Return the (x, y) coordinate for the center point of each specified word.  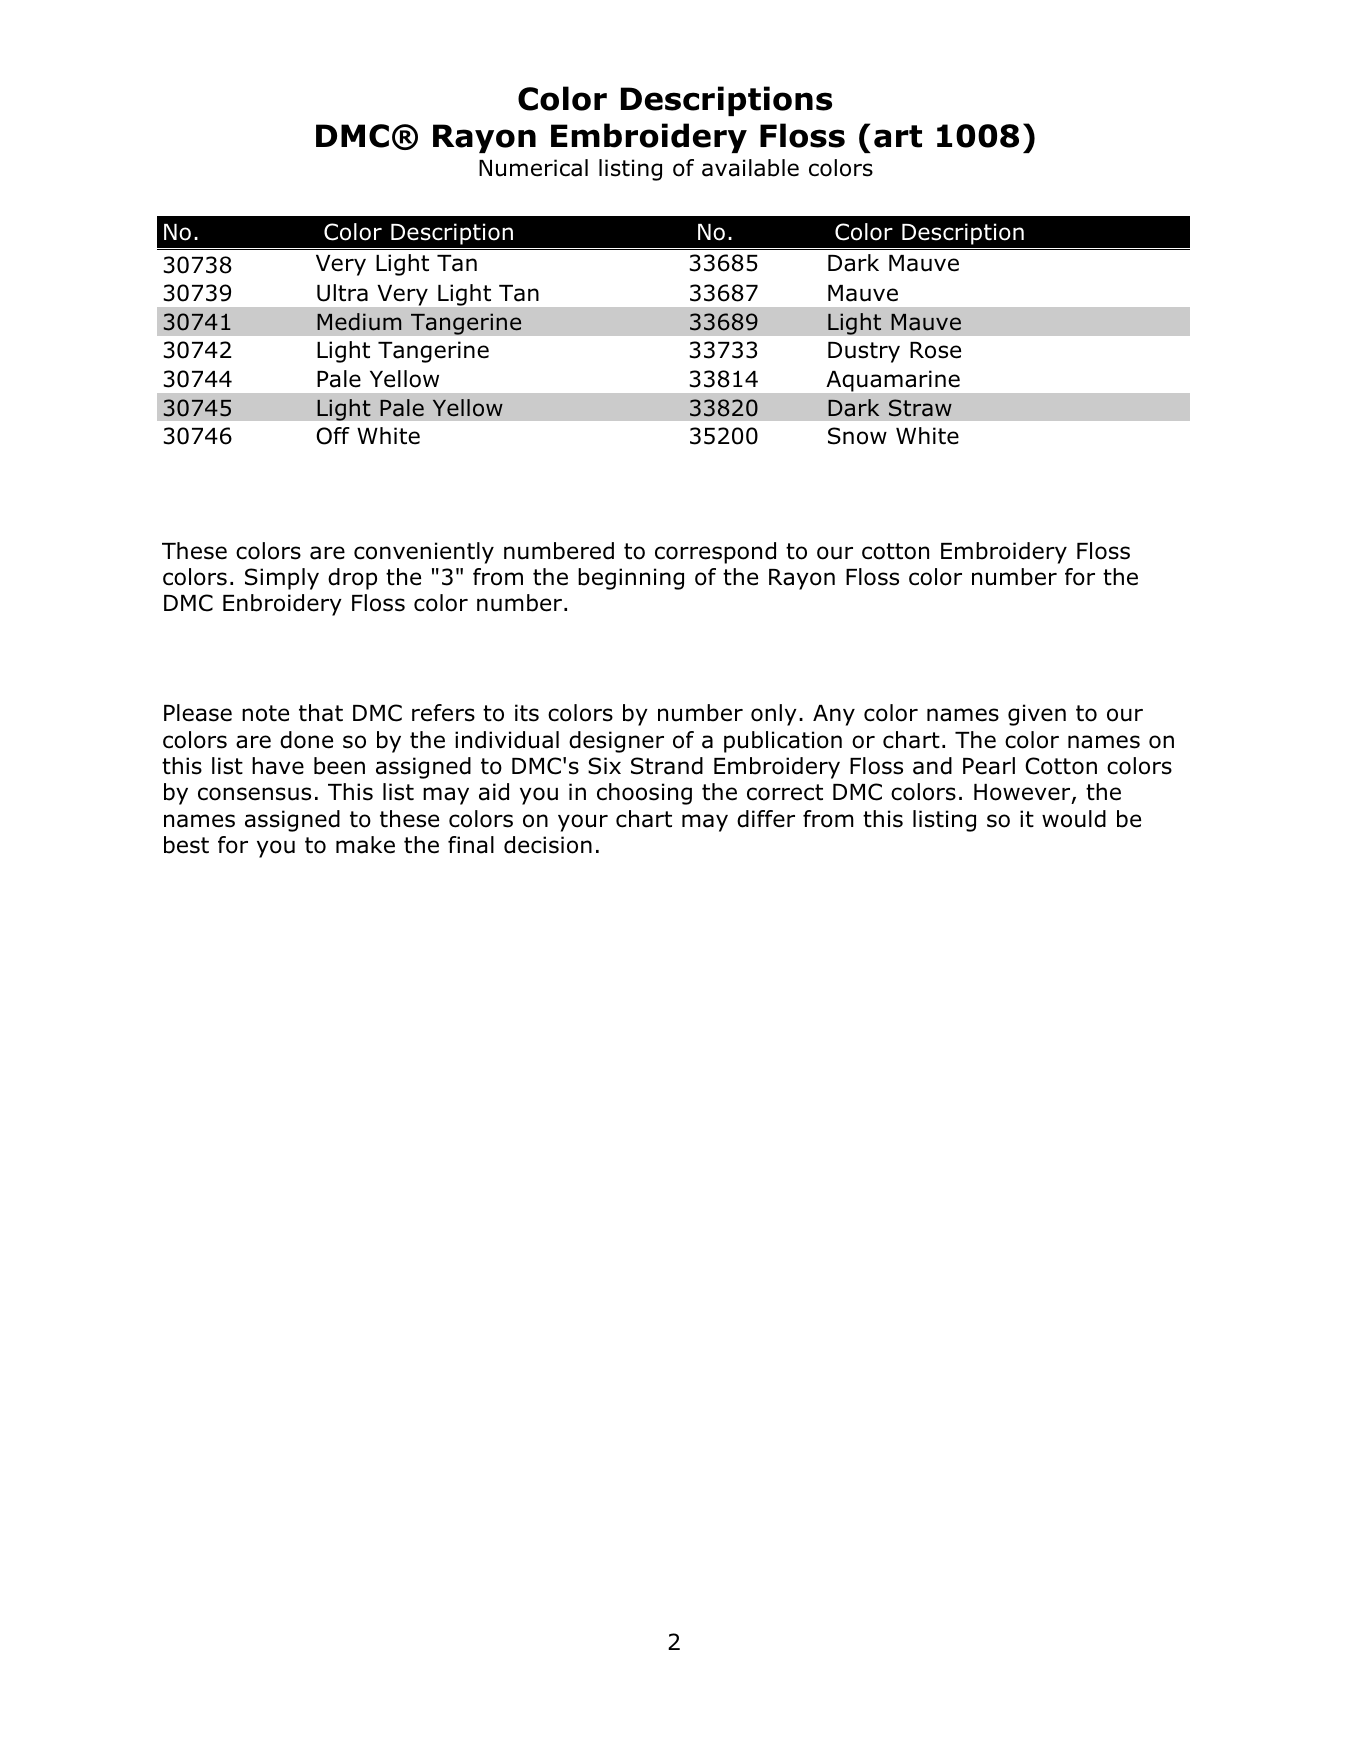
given (1037, 715)
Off (333, 436)
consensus (254, 794)
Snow (857, 436)
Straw (920, 408)
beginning (631, 579)
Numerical (533, 168)
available (750, 168)
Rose (935, 350)
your (583, 823)
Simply (282, 579)
